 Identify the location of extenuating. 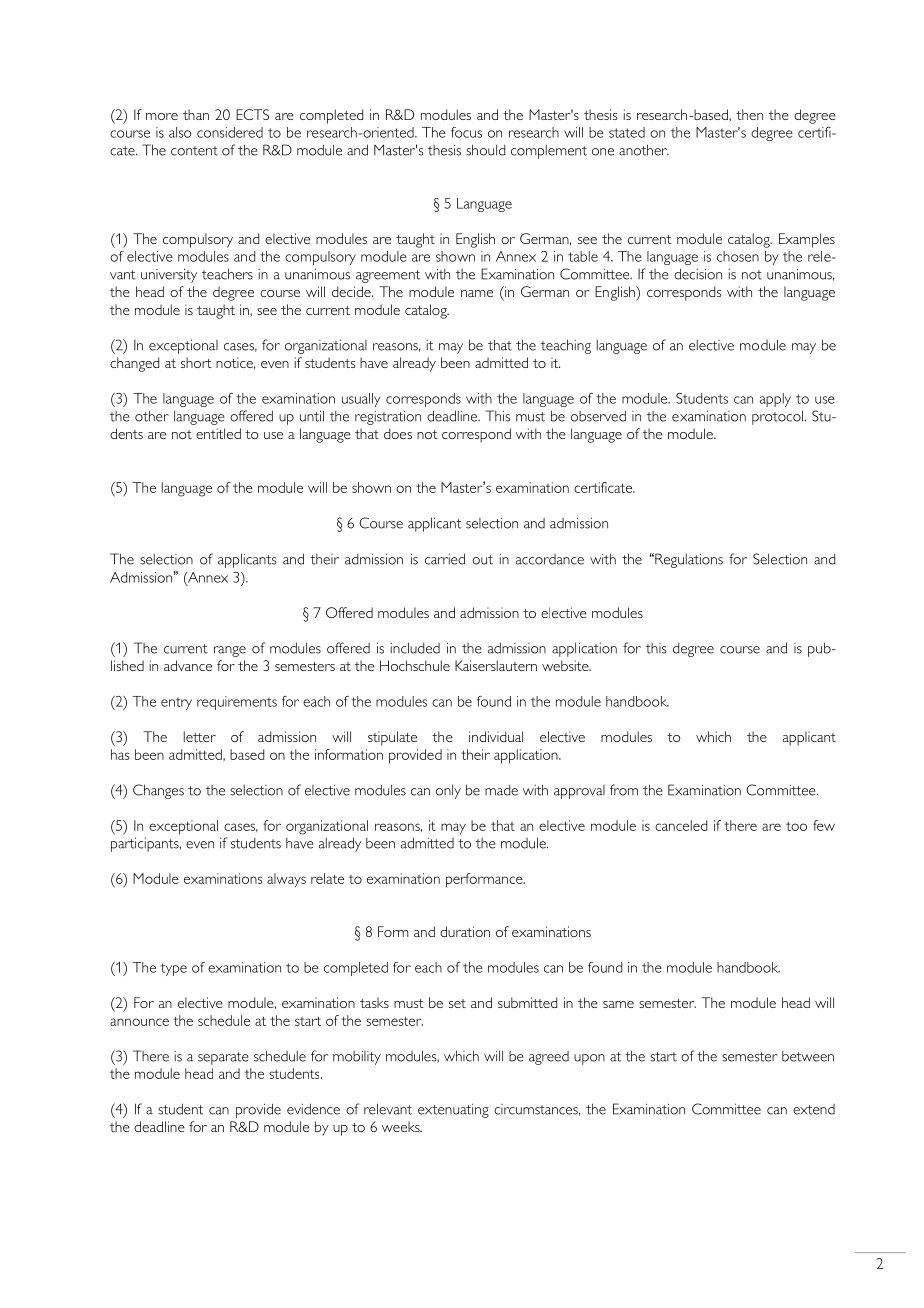
(453, 1110).
